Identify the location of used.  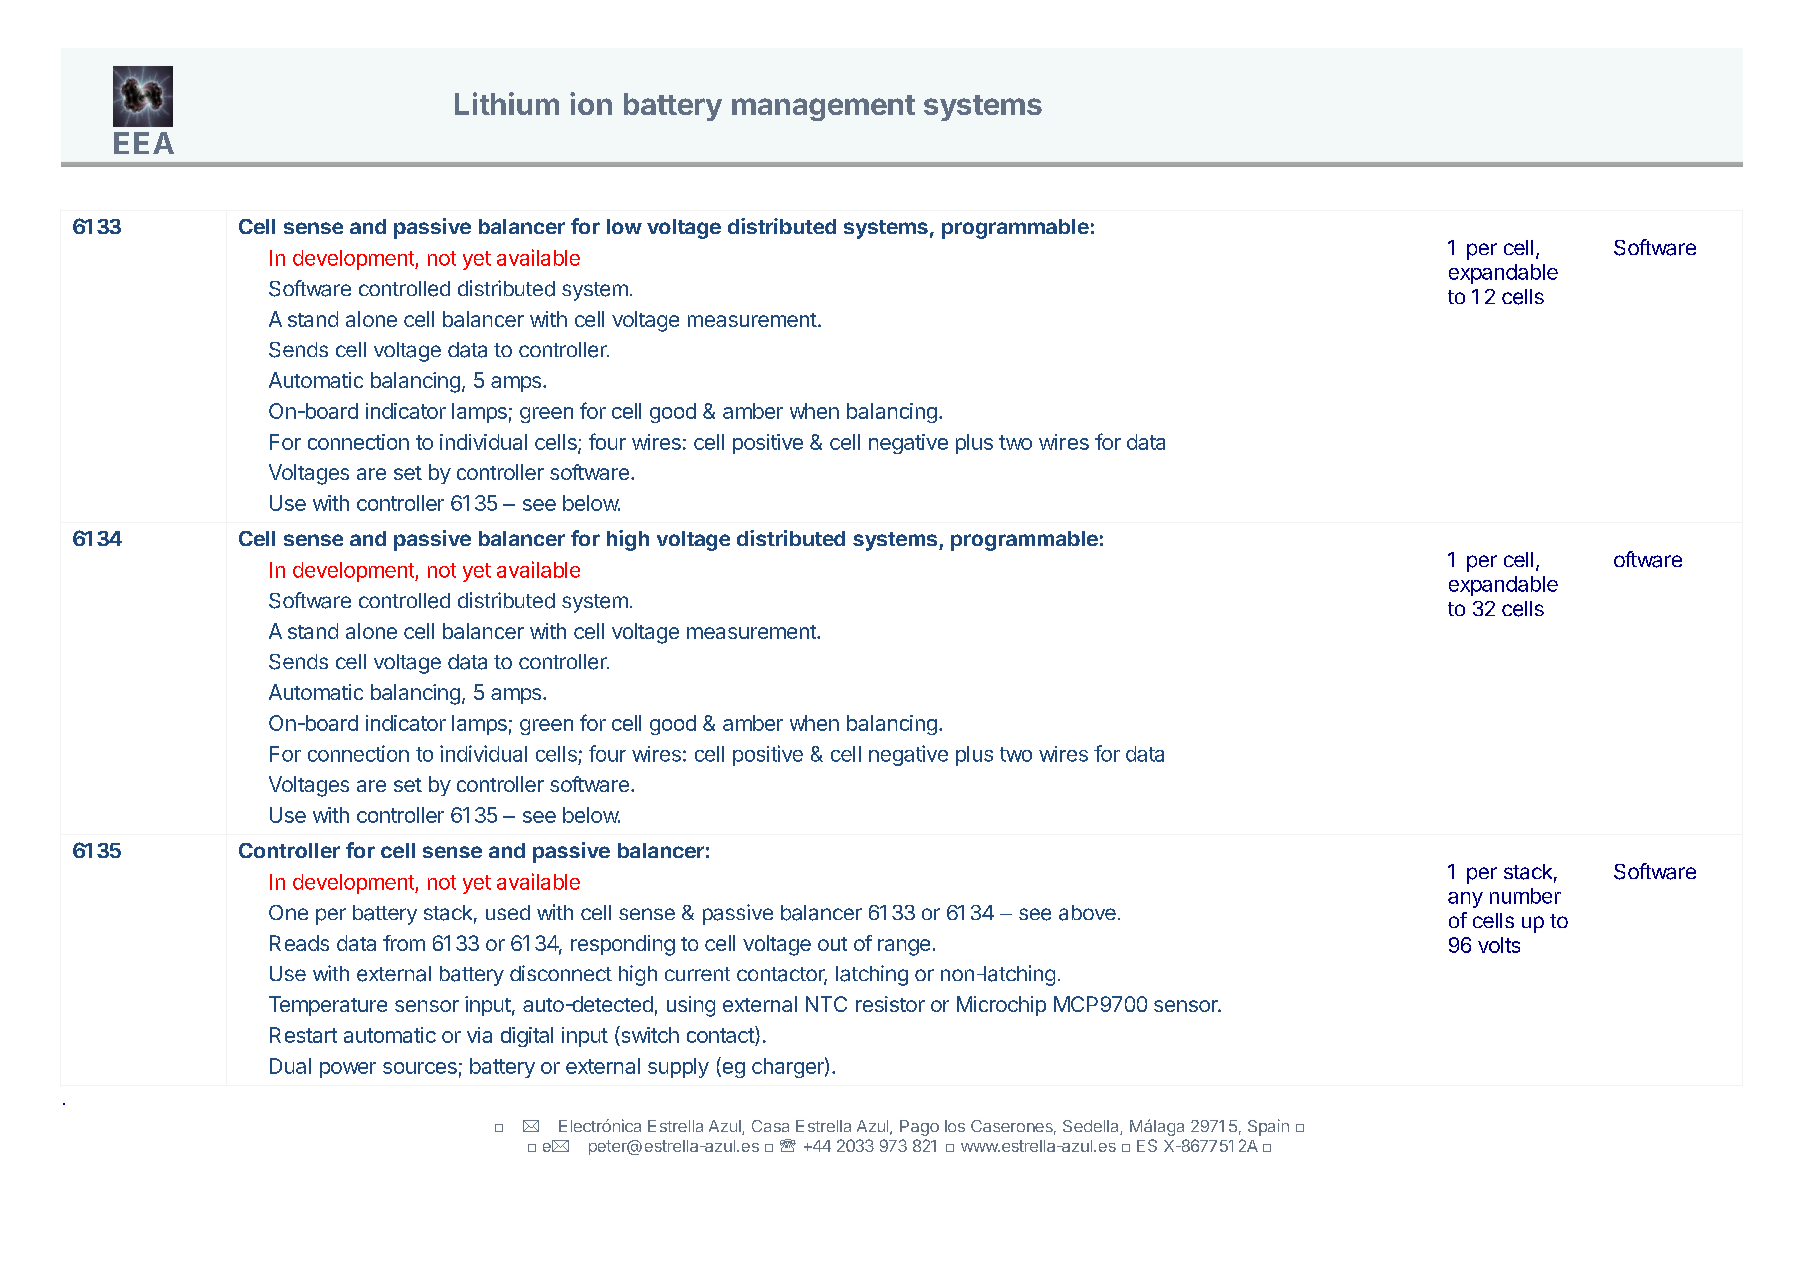
(508, 912).
